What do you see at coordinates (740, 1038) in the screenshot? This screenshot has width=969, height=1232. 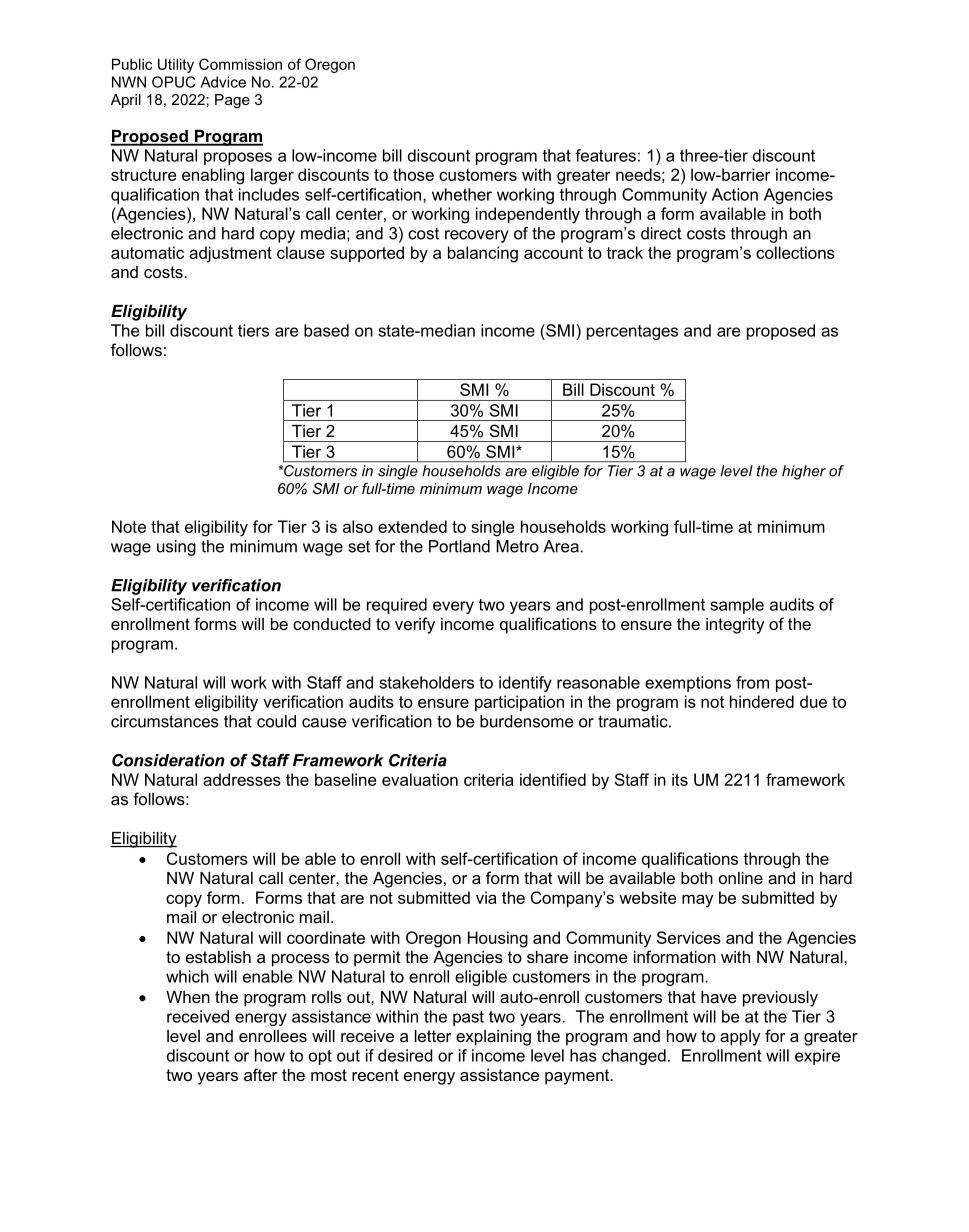 I see `apply` at bounding box center [740, 1038].
